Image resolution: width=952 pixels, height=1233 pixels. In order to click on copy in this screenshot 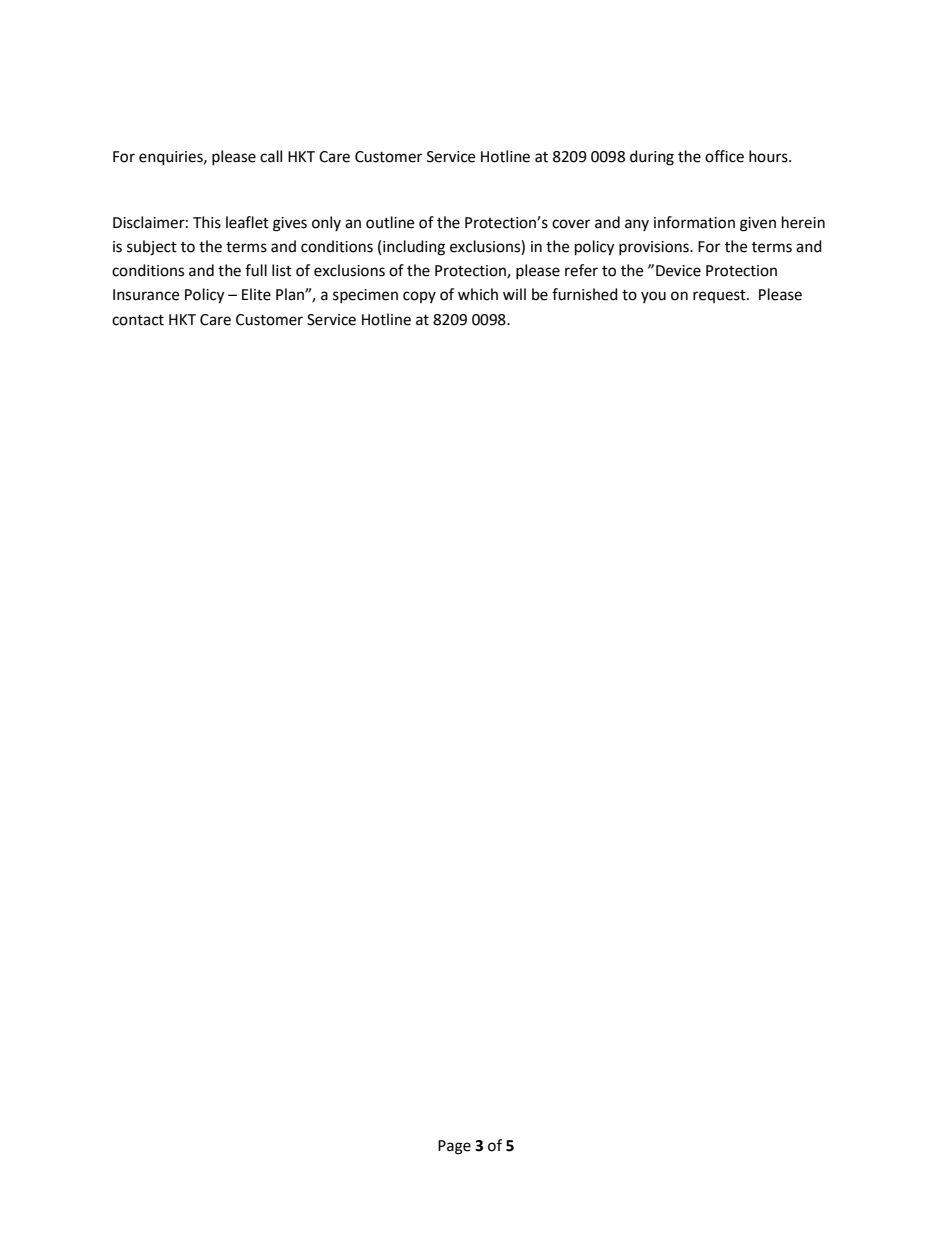, I will do `click(419, 297)`.
